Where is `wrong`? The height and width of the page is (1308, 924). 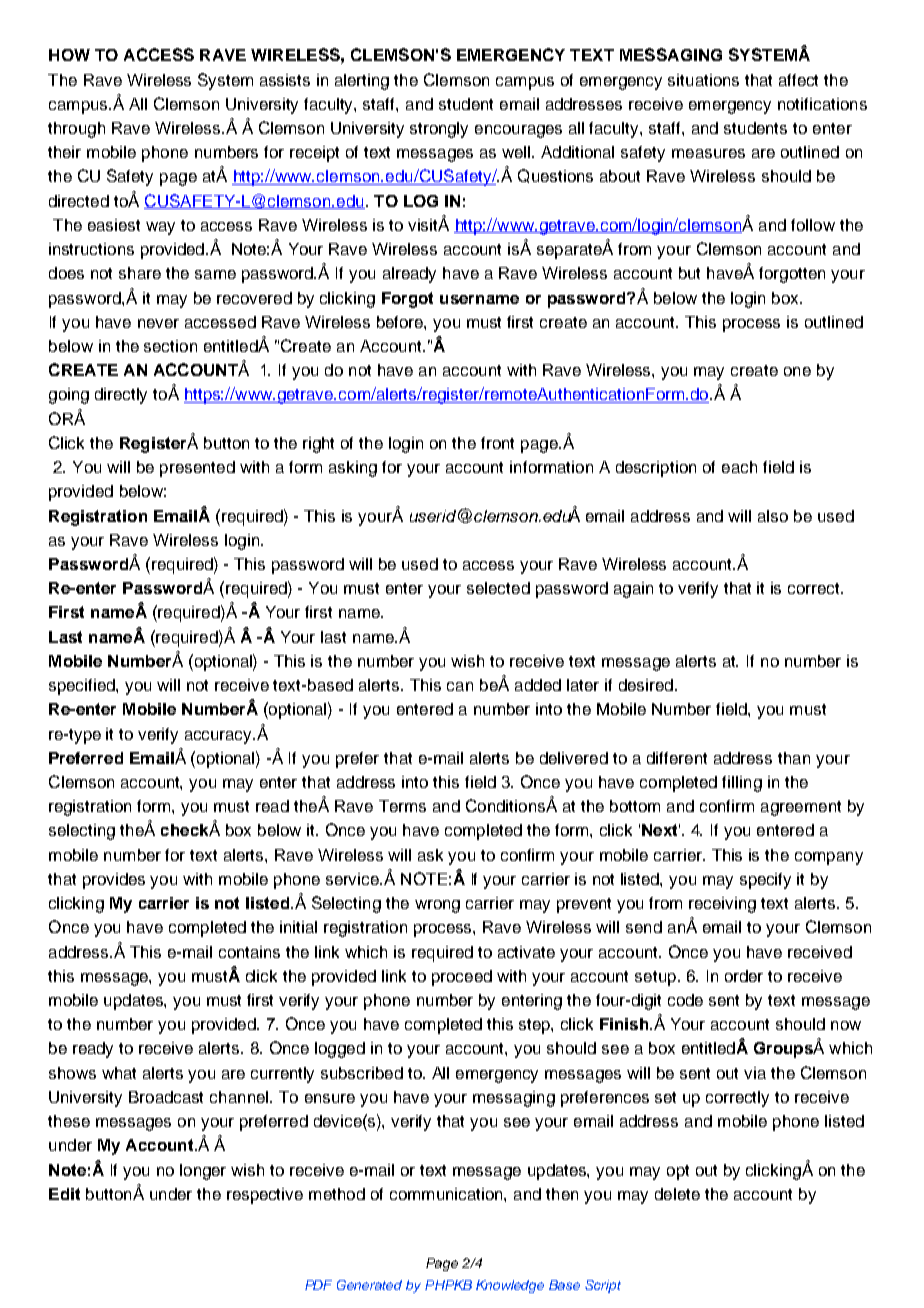 wrong is located at coordinates (437, 906).
